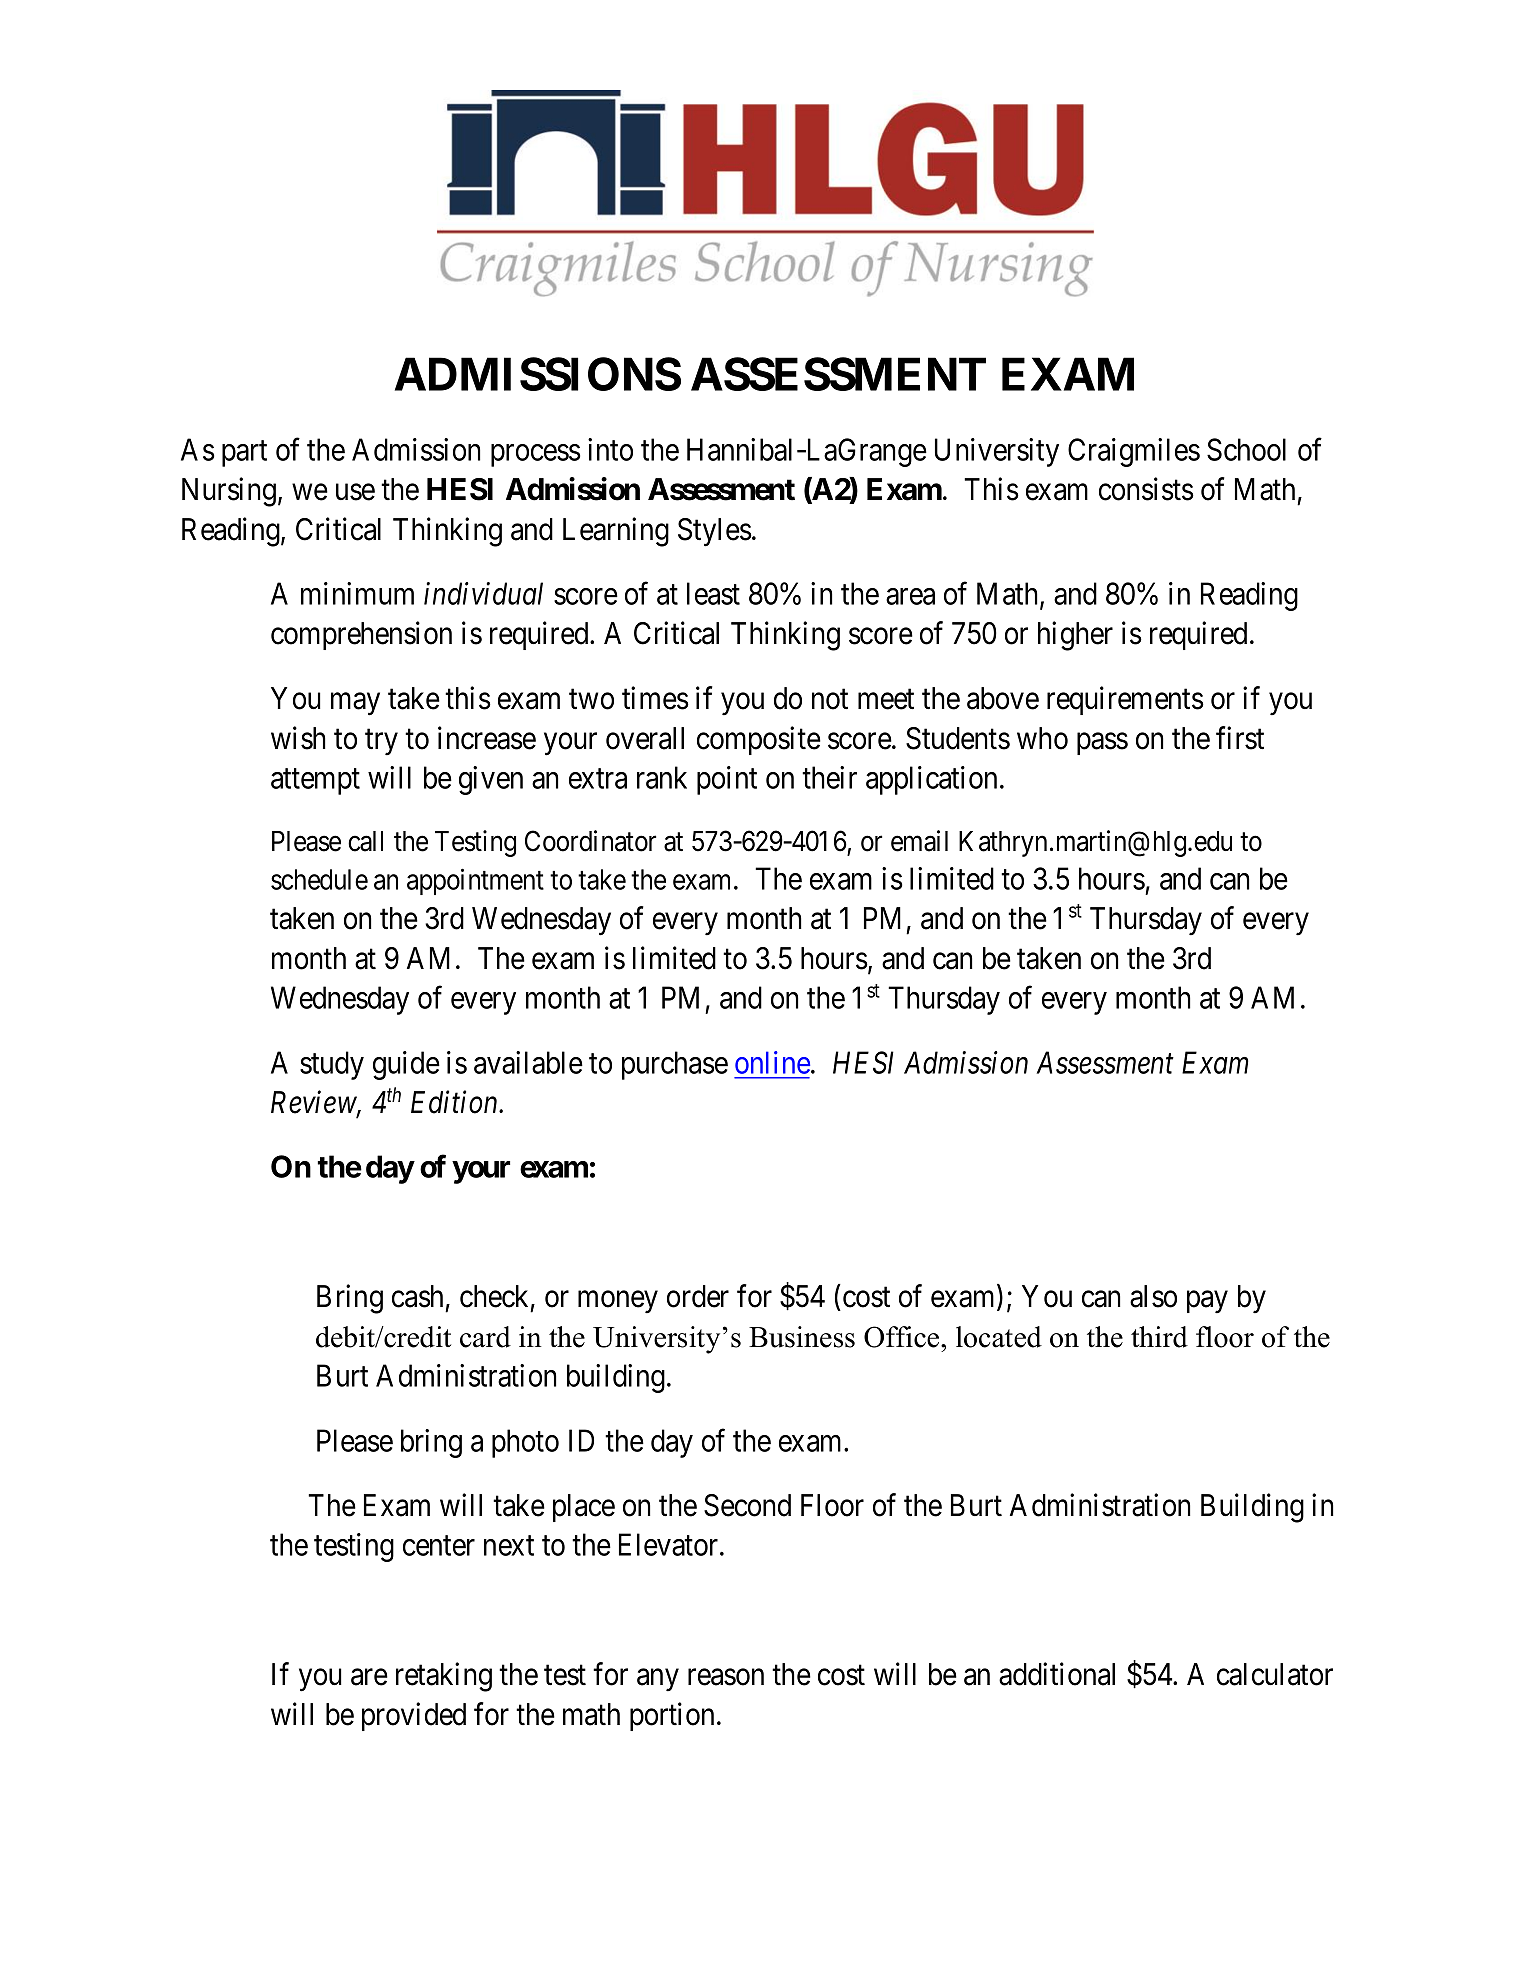 The image size is (1531, 1981). What do you see at coordinates (485, 1337) in the screenshot?
I see `card` at bounding box center [485, 1337].
